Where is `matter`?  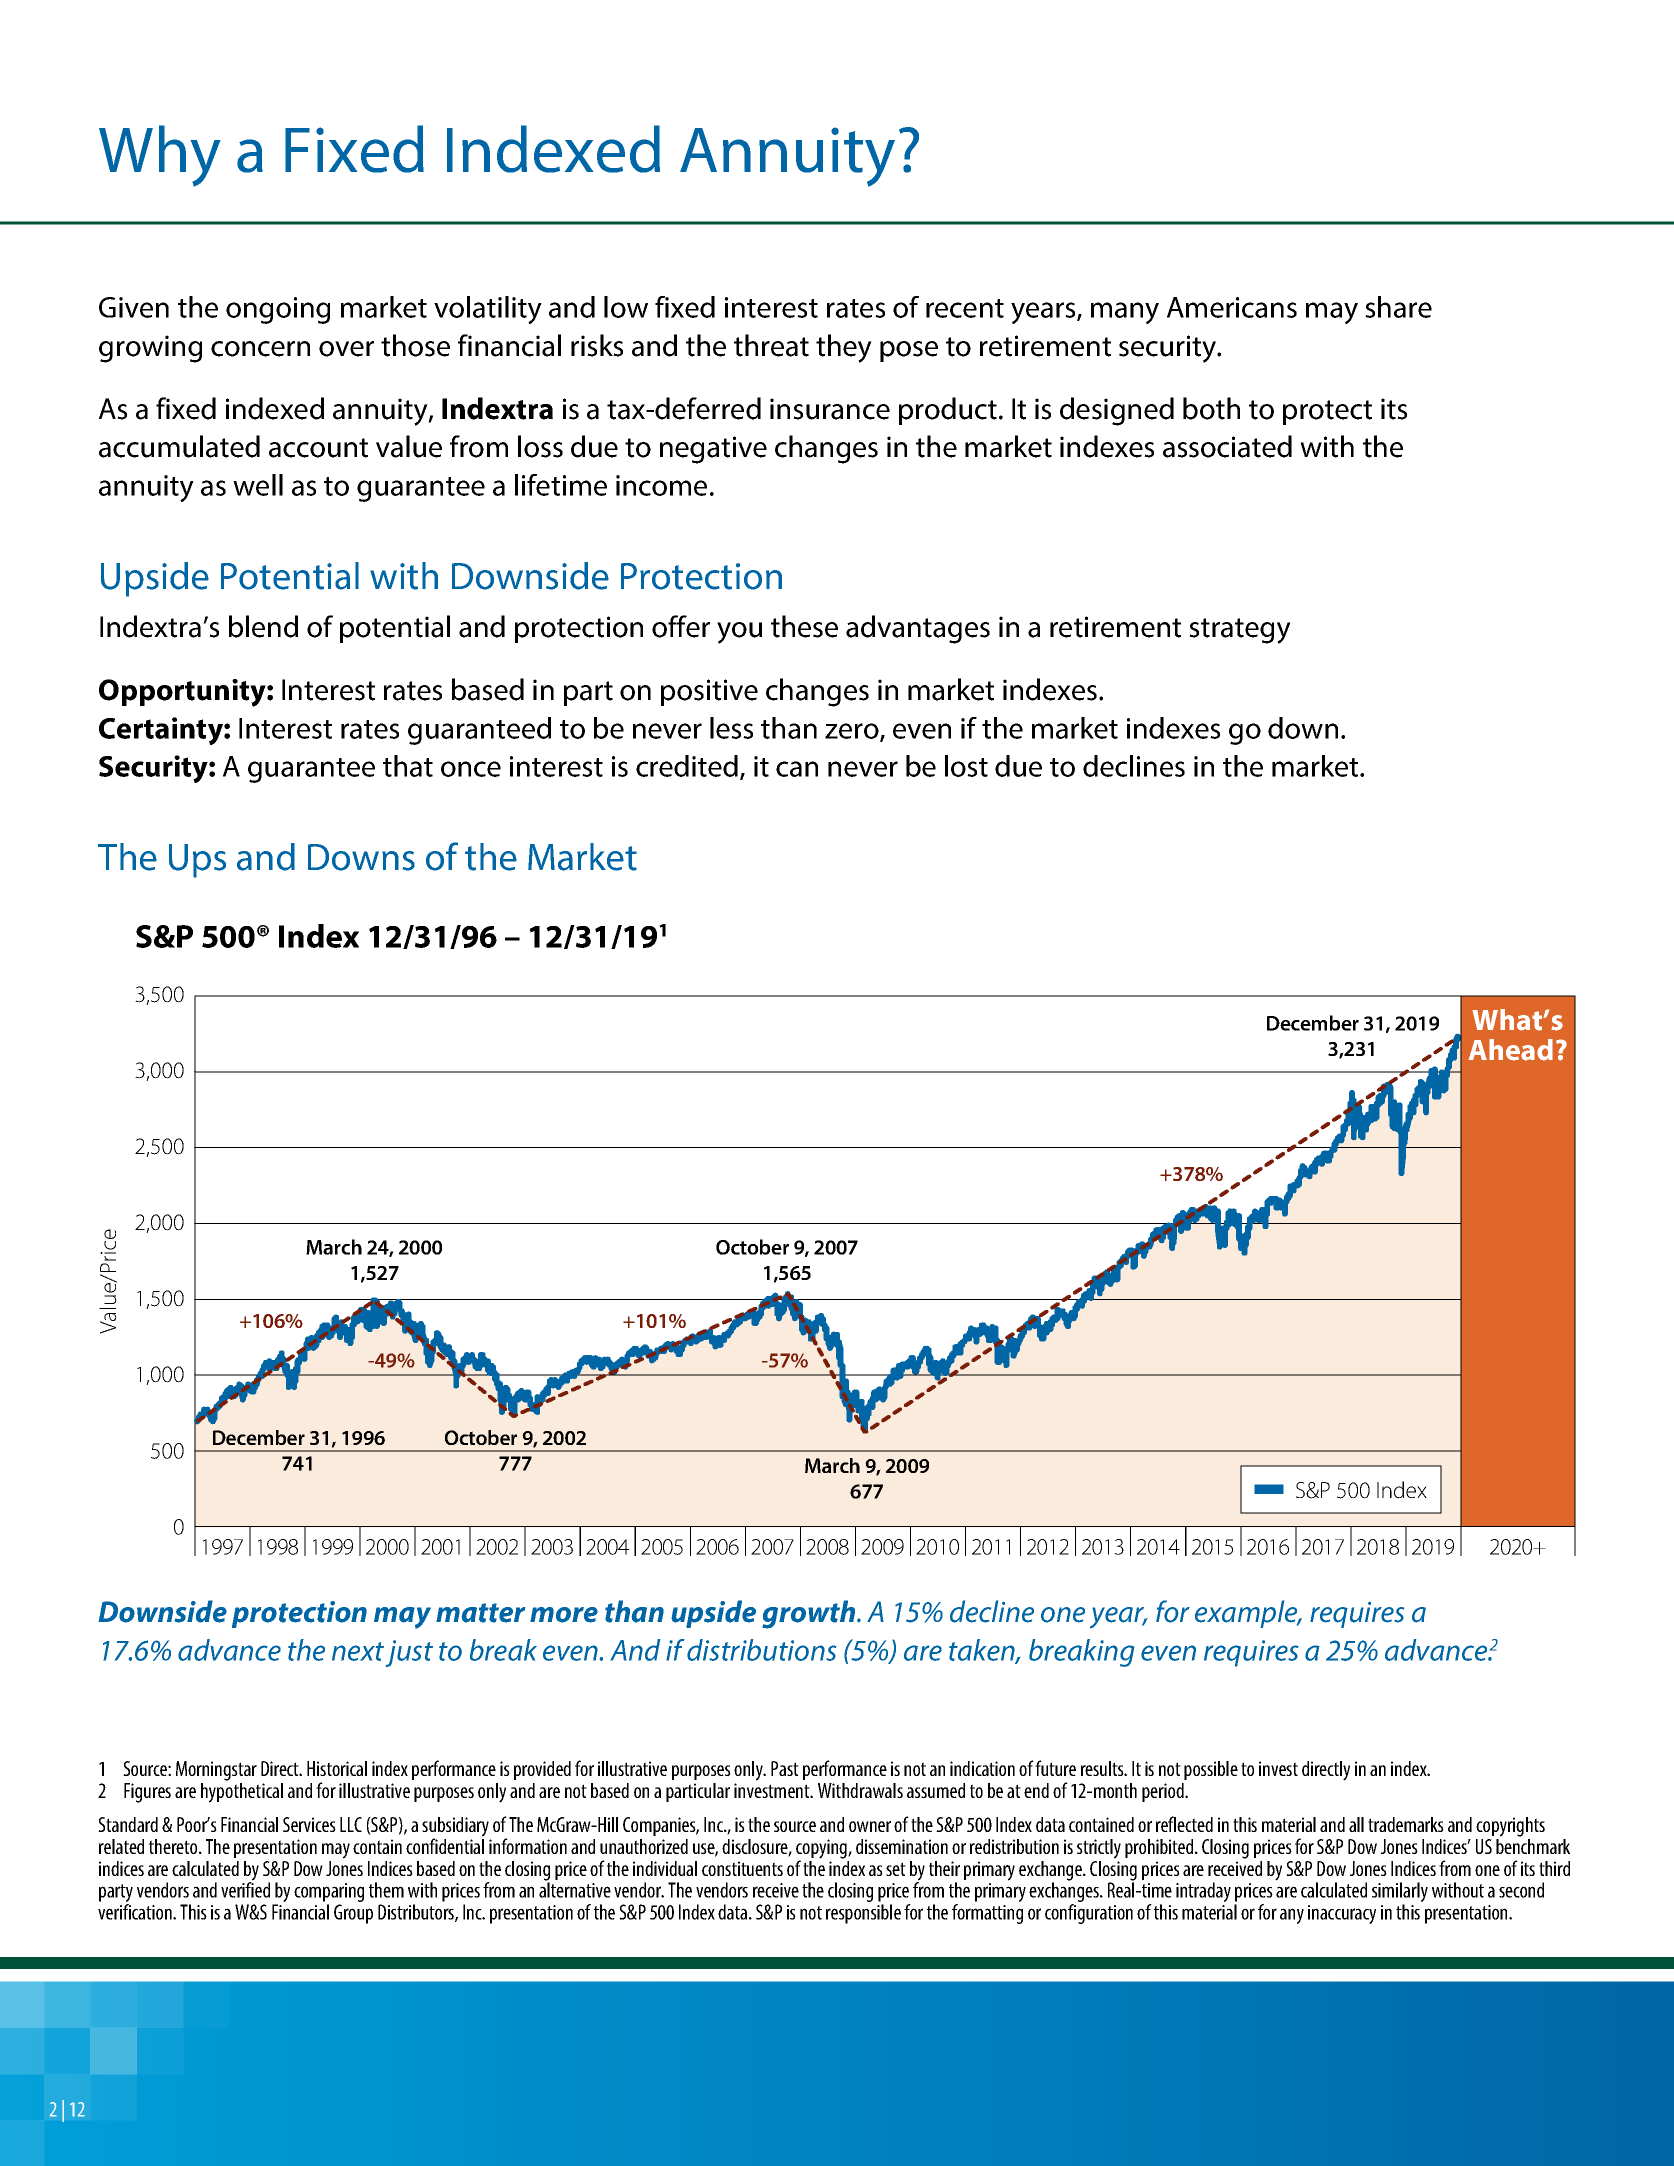
matter is located at coordinates (480, 1613).
